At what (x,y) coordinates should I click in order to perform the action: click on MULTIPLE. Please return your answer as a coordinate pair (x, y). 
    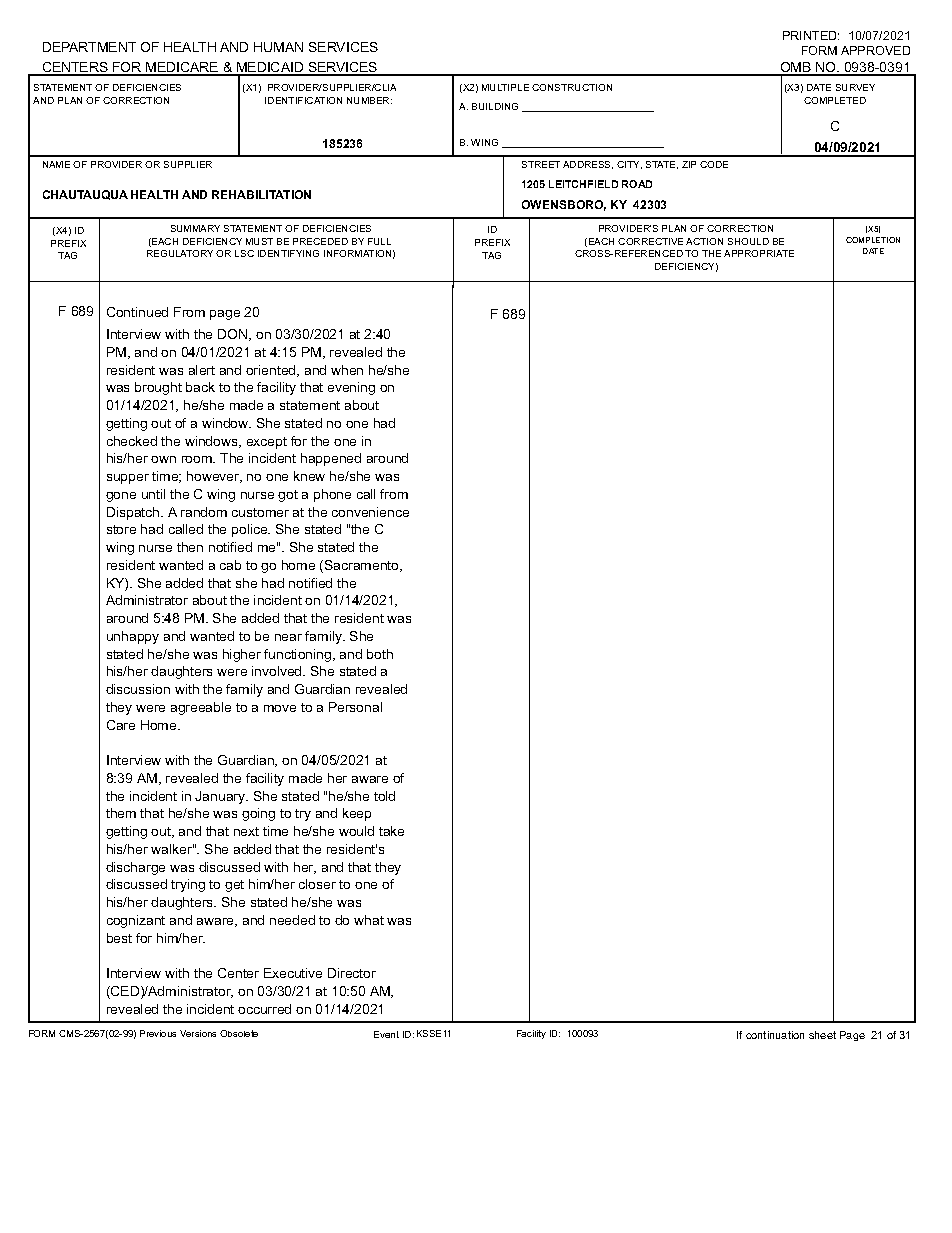
    Looking at the image, I should click on (505, 87).
